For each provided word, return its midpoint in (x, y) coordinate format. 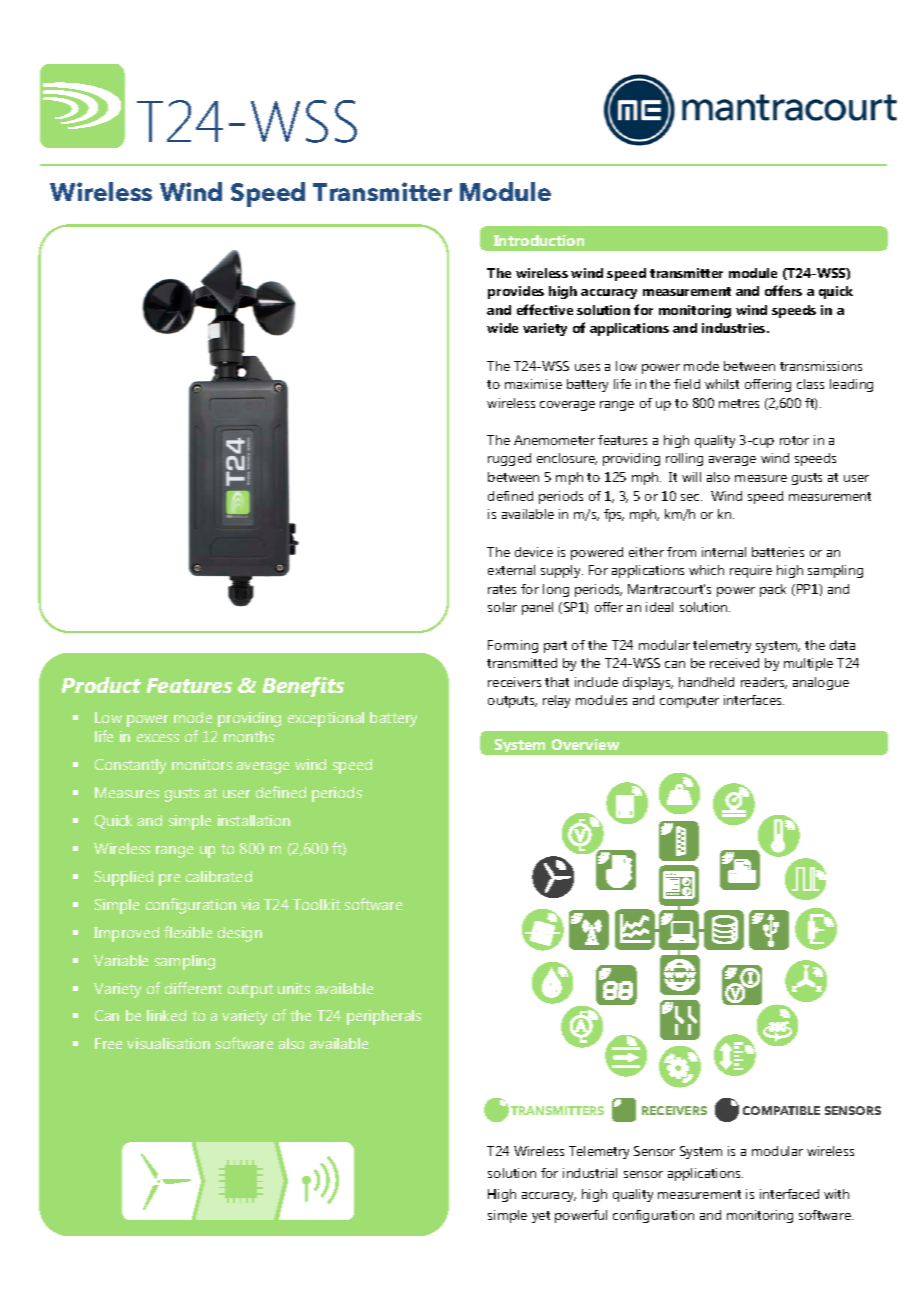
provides (516, 292)
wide (502, 328)
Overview (585, 744)
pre (169, 880)
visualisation (168, 1043)
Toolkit (316, 904)
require (751, 571)
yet (541, 1217)
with (836, 1194)
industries (735, 328)
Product (101, 685)
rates (502, 589)
